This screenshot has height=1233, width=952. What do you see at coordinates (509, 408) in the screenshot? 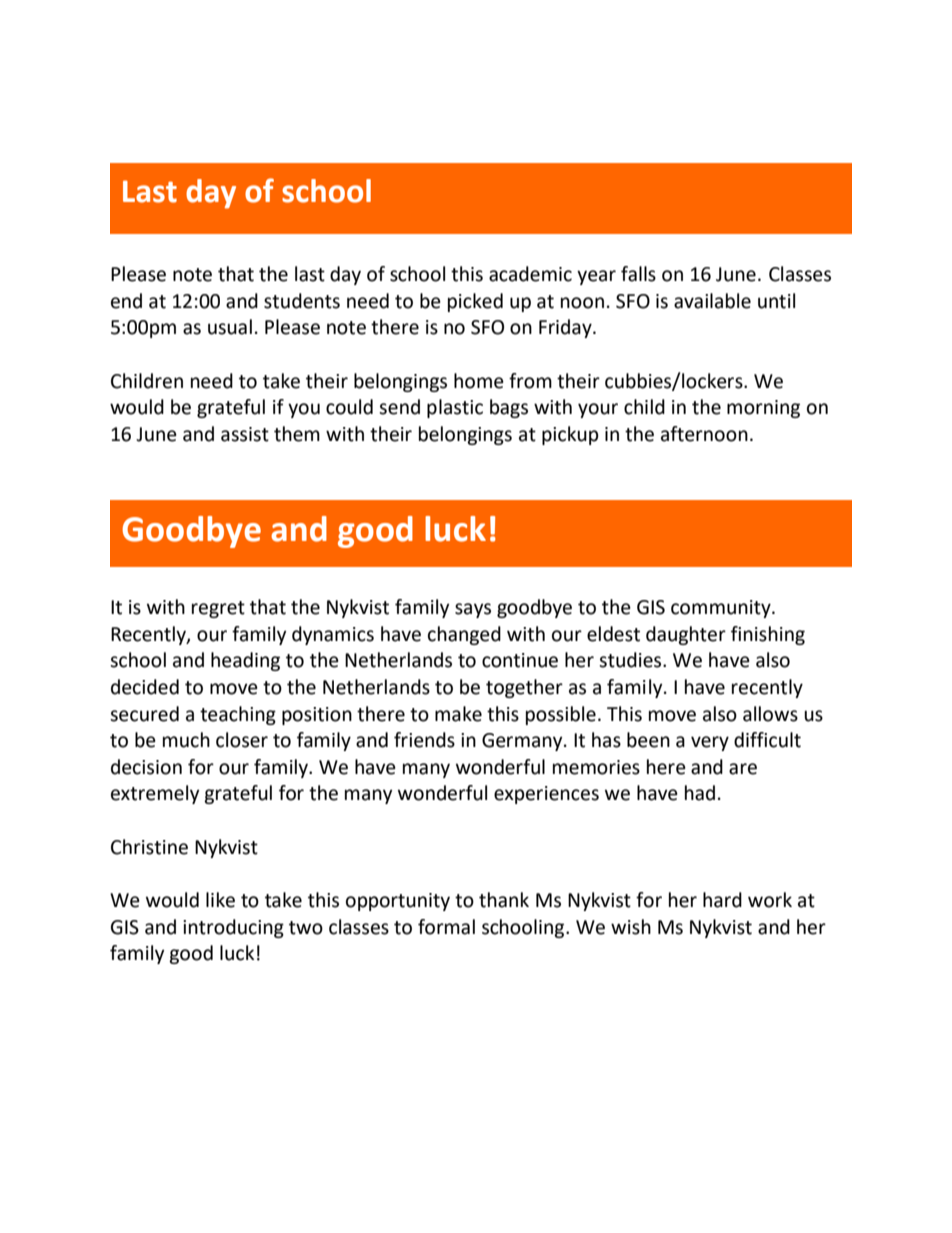
I see `bags` at bounding box center [509, 408].
